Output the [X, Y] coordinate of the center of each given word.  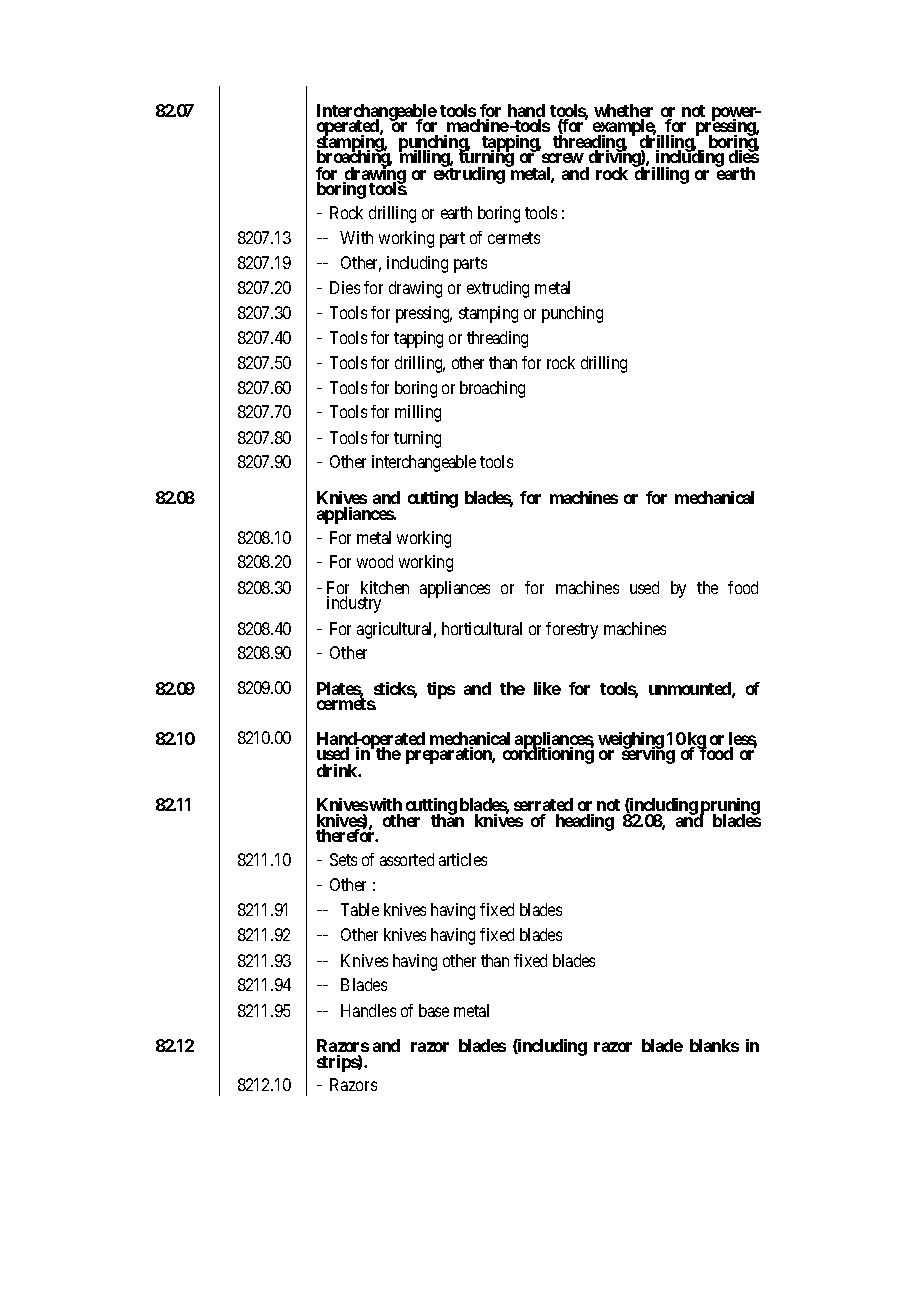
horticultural [482, 628]
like [547, 688]
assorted [407, 859]
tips [441, 690]
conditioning [548, 755]
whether [623, 112]
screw [563, 158]
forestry [572, 630]
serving [648, 755]
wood [375, 561]
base [434, 1010]
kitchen [385, 587]
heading [585, 822]
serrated [543, 804]
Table [360, 909]
